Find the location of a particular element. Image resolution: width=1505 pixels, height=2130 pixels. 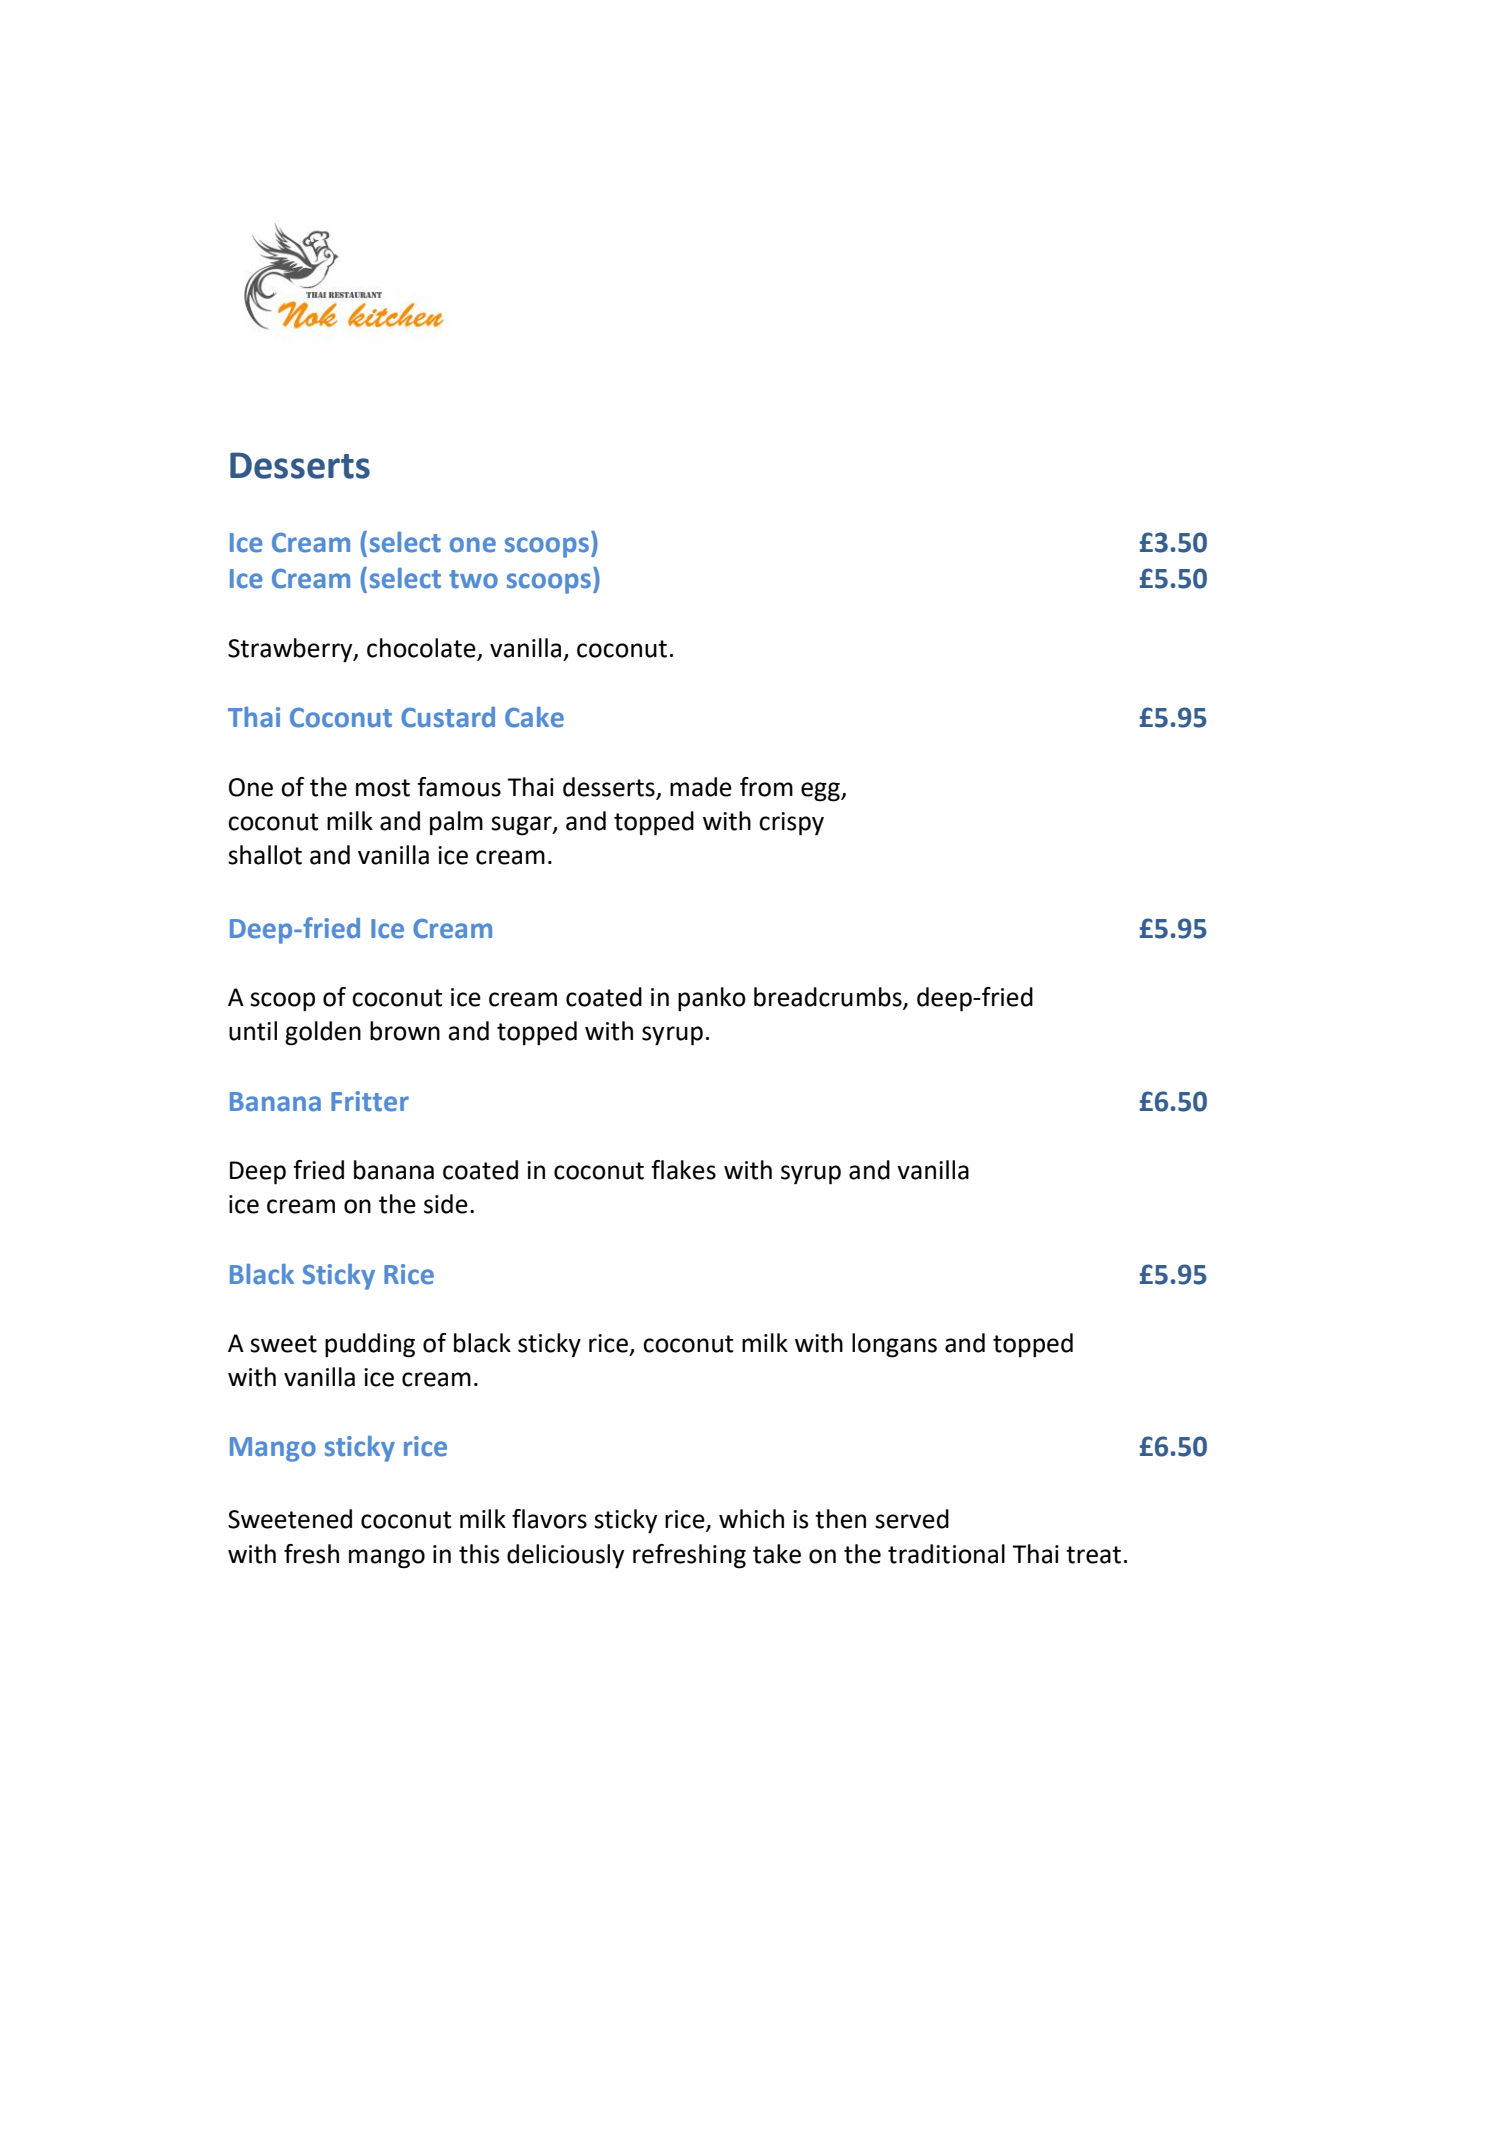

this is located at coordinates (479, 1554).
